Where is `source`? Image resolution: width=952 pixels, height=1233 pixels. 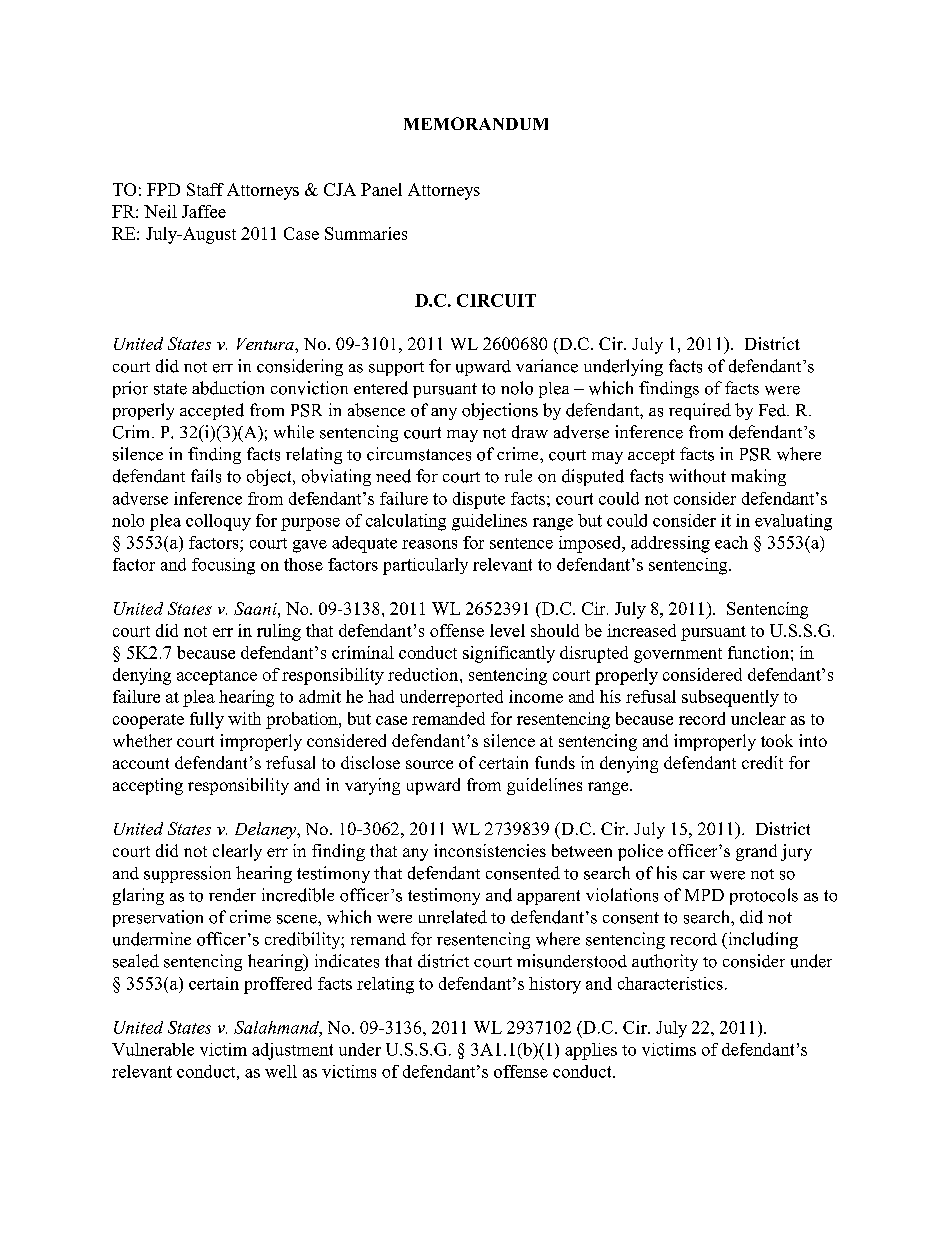 source is located at coordinates (429, 764).
